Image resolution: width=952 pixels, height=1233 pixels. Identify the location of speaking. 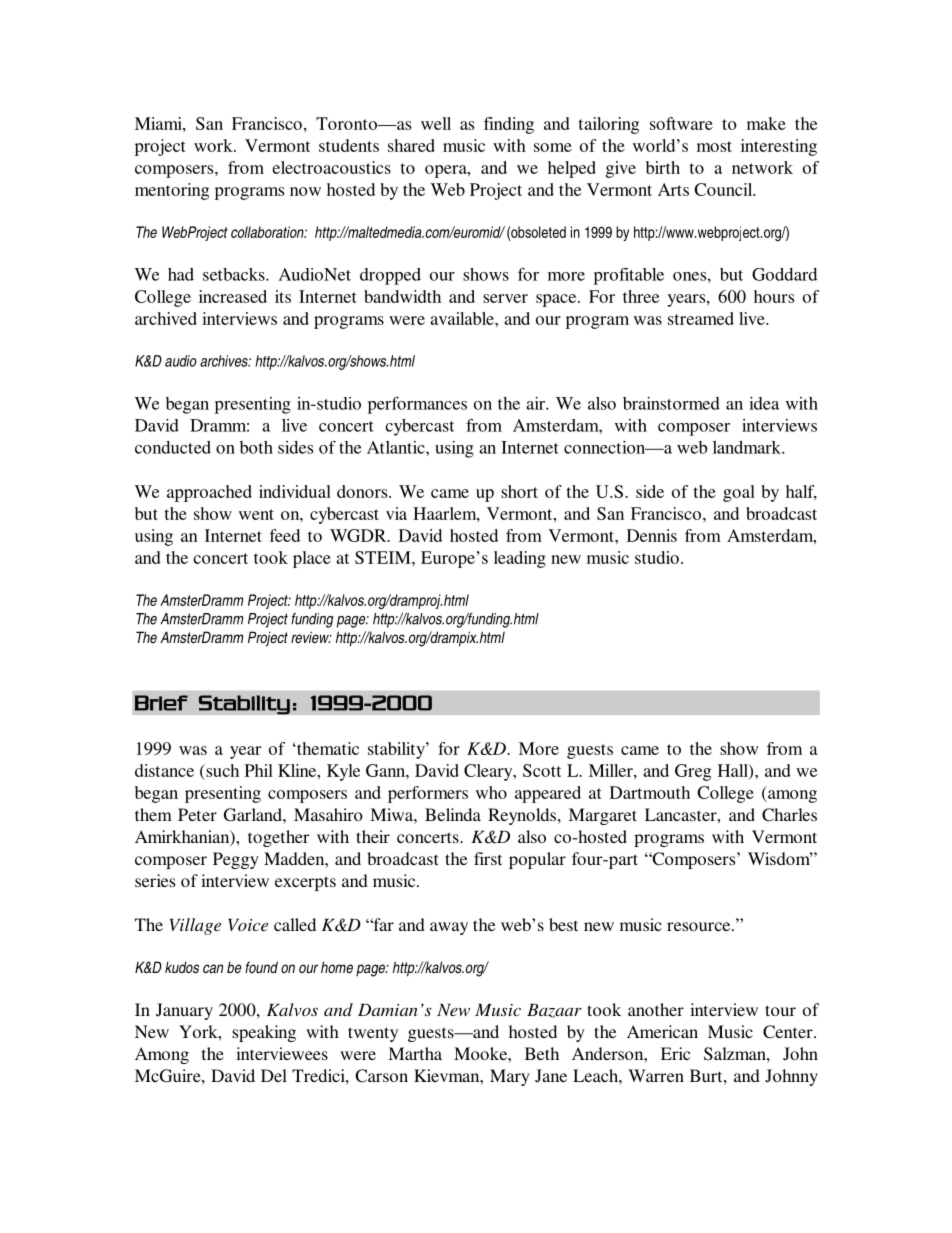
(264, 1033).
